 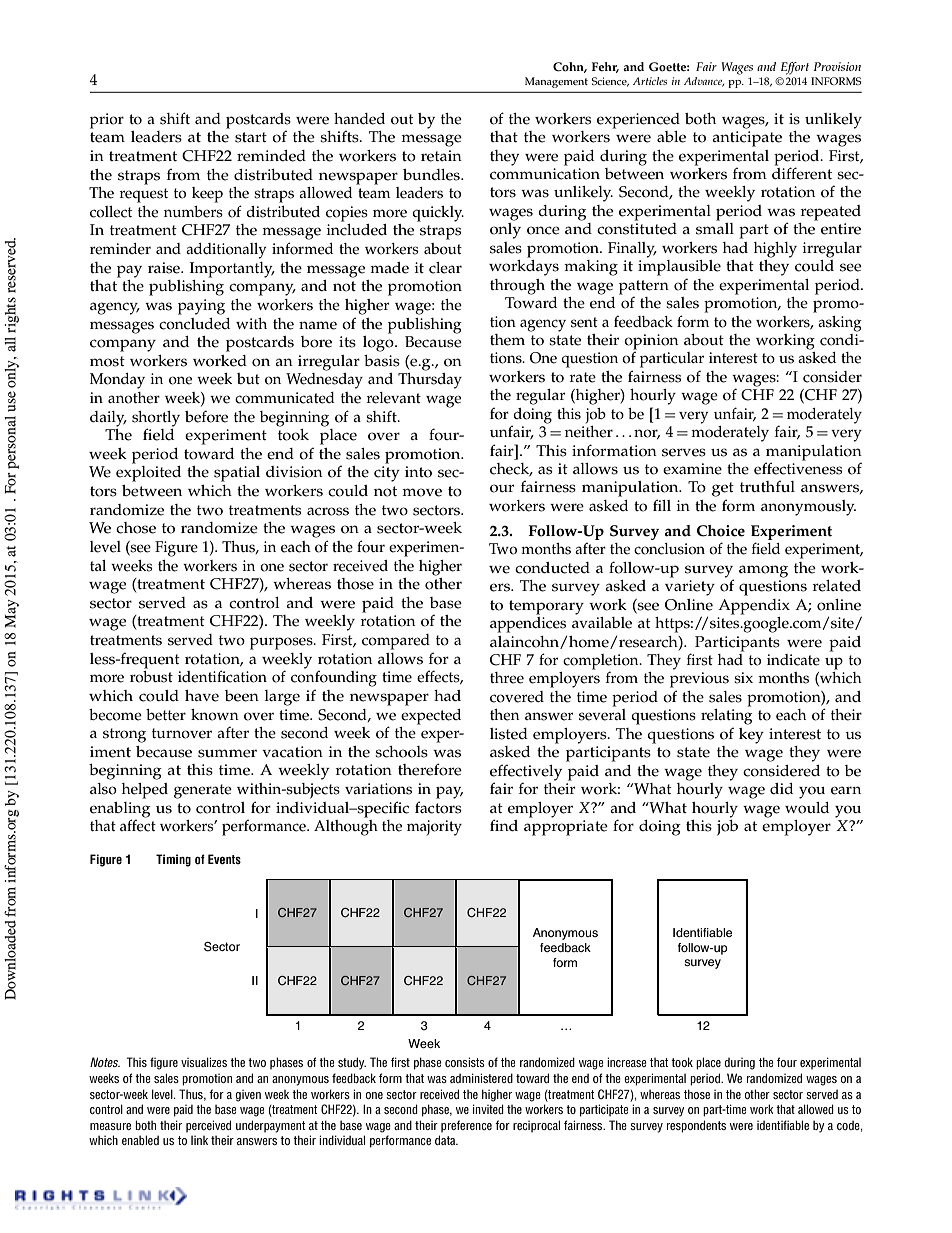 What do you see at coordinates (754, 607) in the document?
I see `Appendix` at bounding box center [754, 607].
